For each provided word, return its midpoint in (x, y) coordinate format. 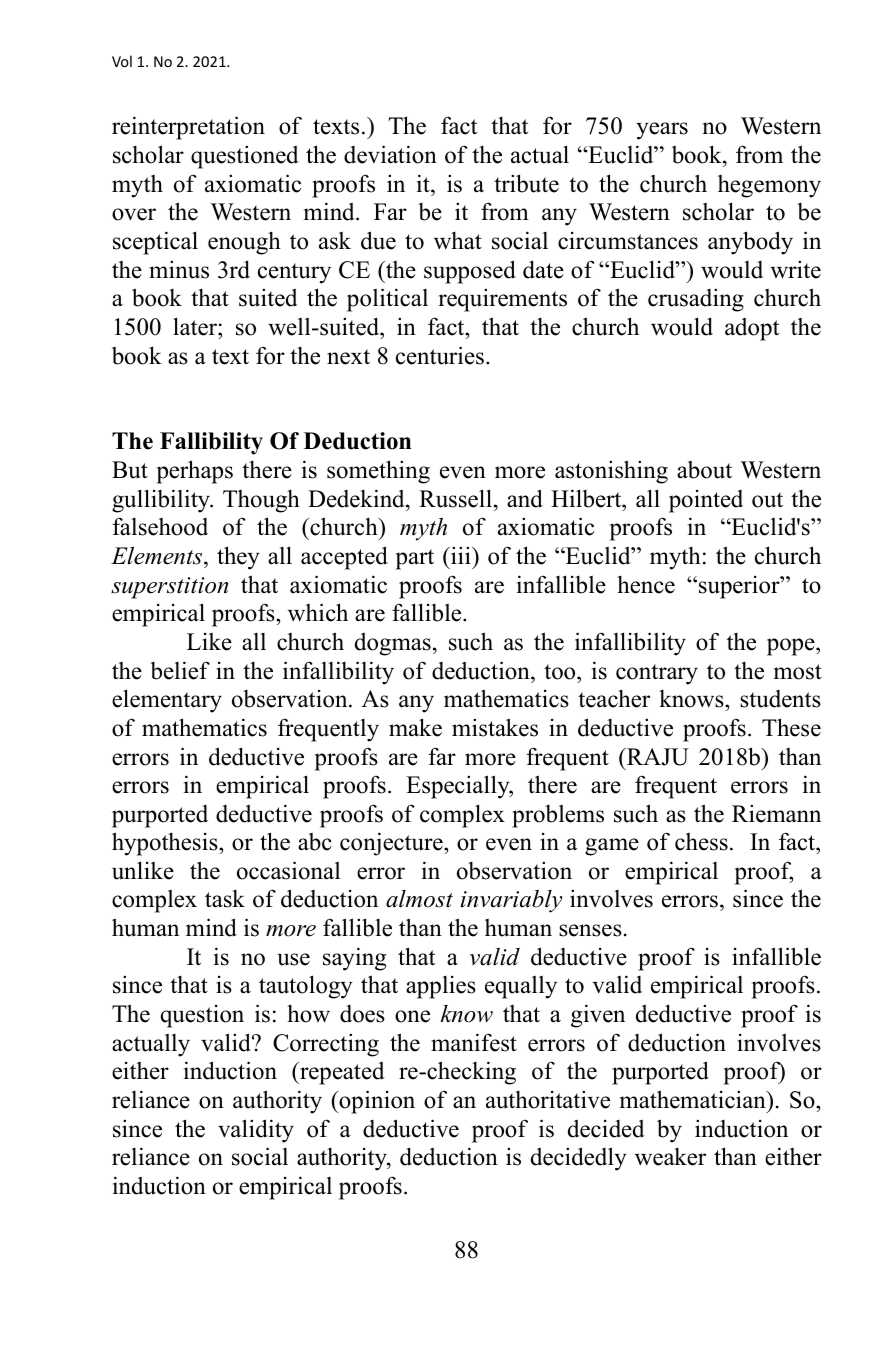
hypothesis (166, 844)
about (704, 470)
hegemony (769, 186)
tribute (526, 183)
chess (701, 842)
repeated (341, 1073)
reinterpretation (188, 128)
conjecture (392, 844)
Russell (455, 498)
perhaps (195, 472)
